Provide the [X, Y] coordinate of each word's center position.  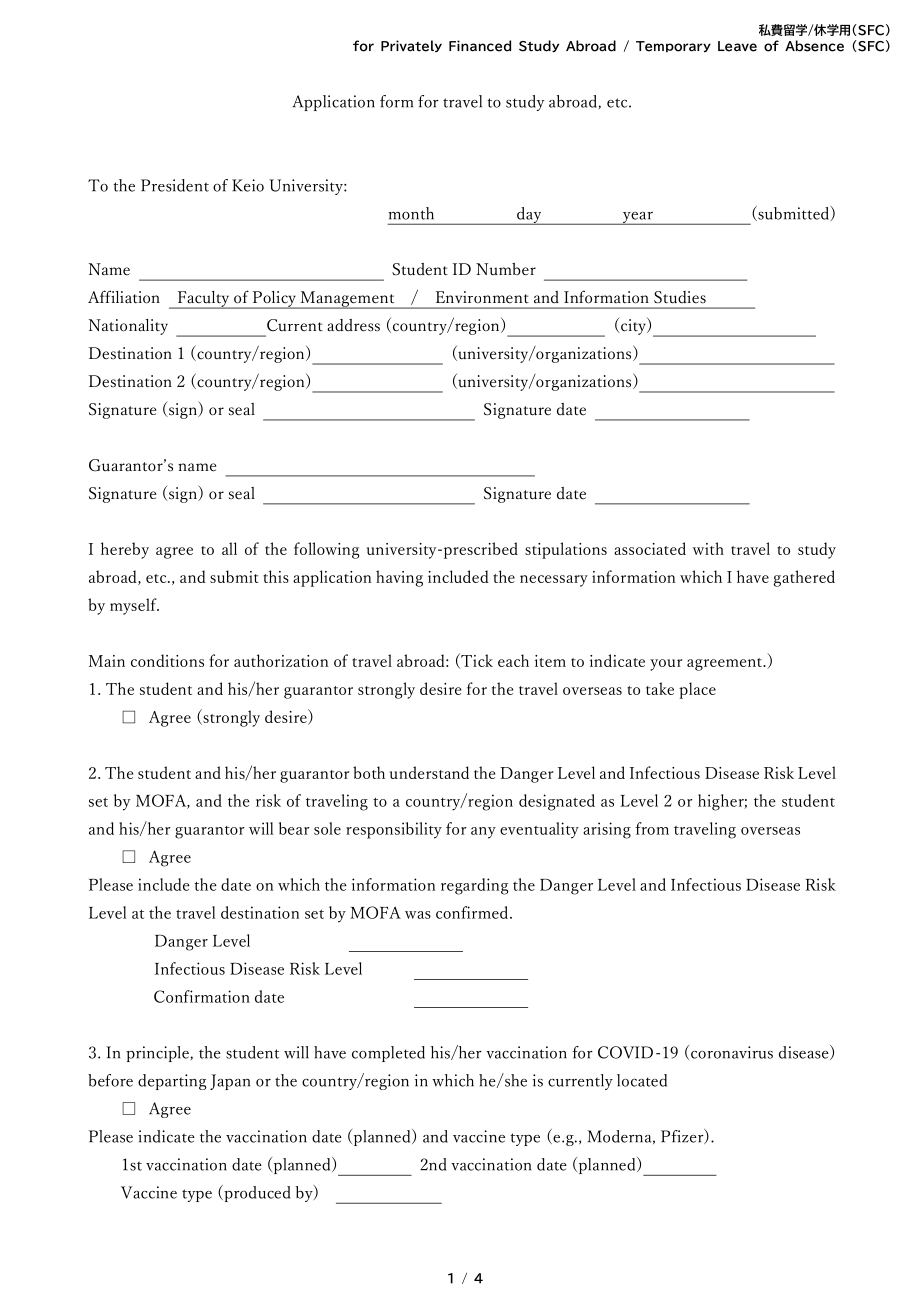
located [642, 1080]
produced [256, 1193]
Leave [737, 46]
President [175, 185]
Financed [480, 46]
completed [388, 1054]
